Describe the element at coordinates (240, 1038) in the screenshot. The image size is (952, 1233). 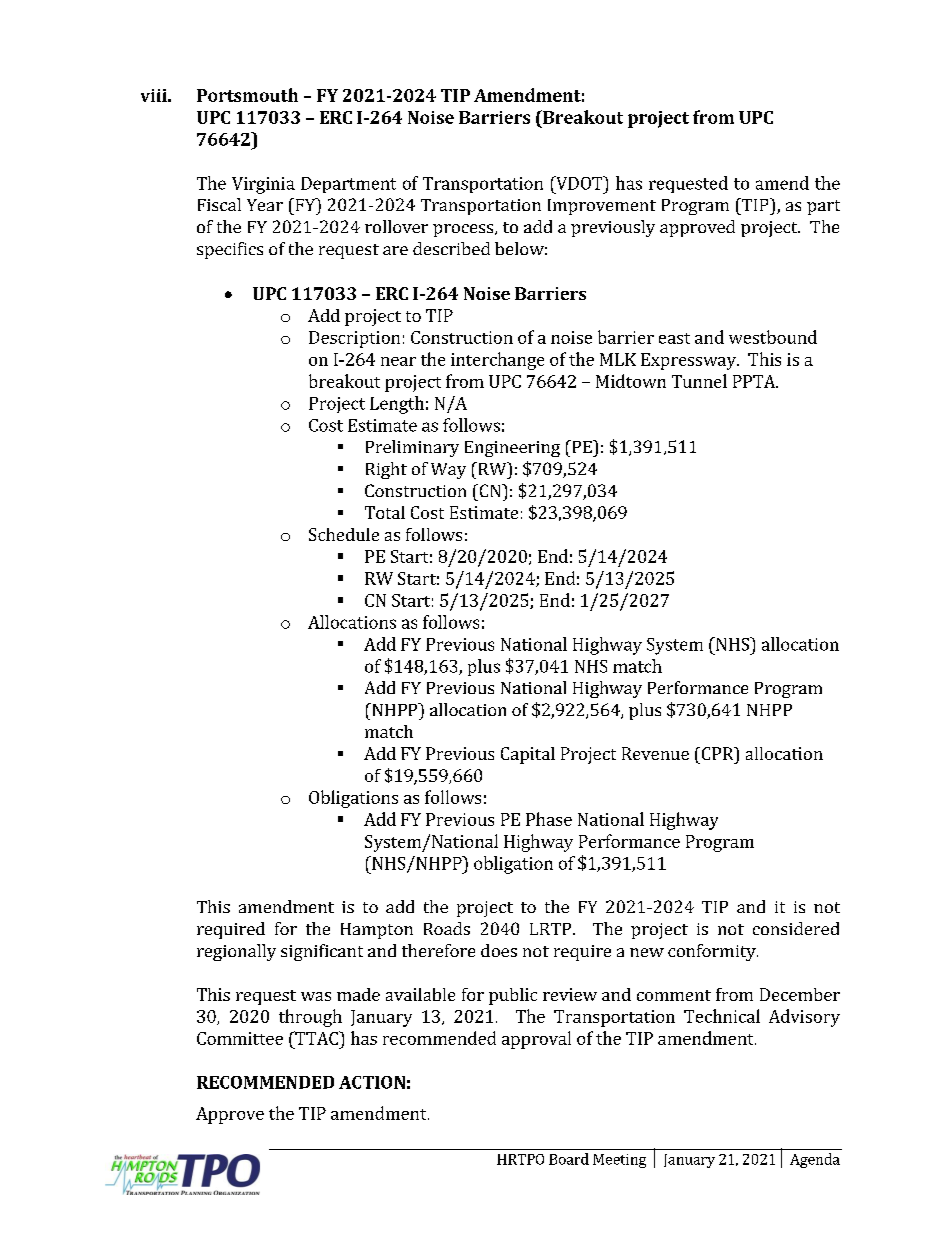
I see `Committee` at that location.
